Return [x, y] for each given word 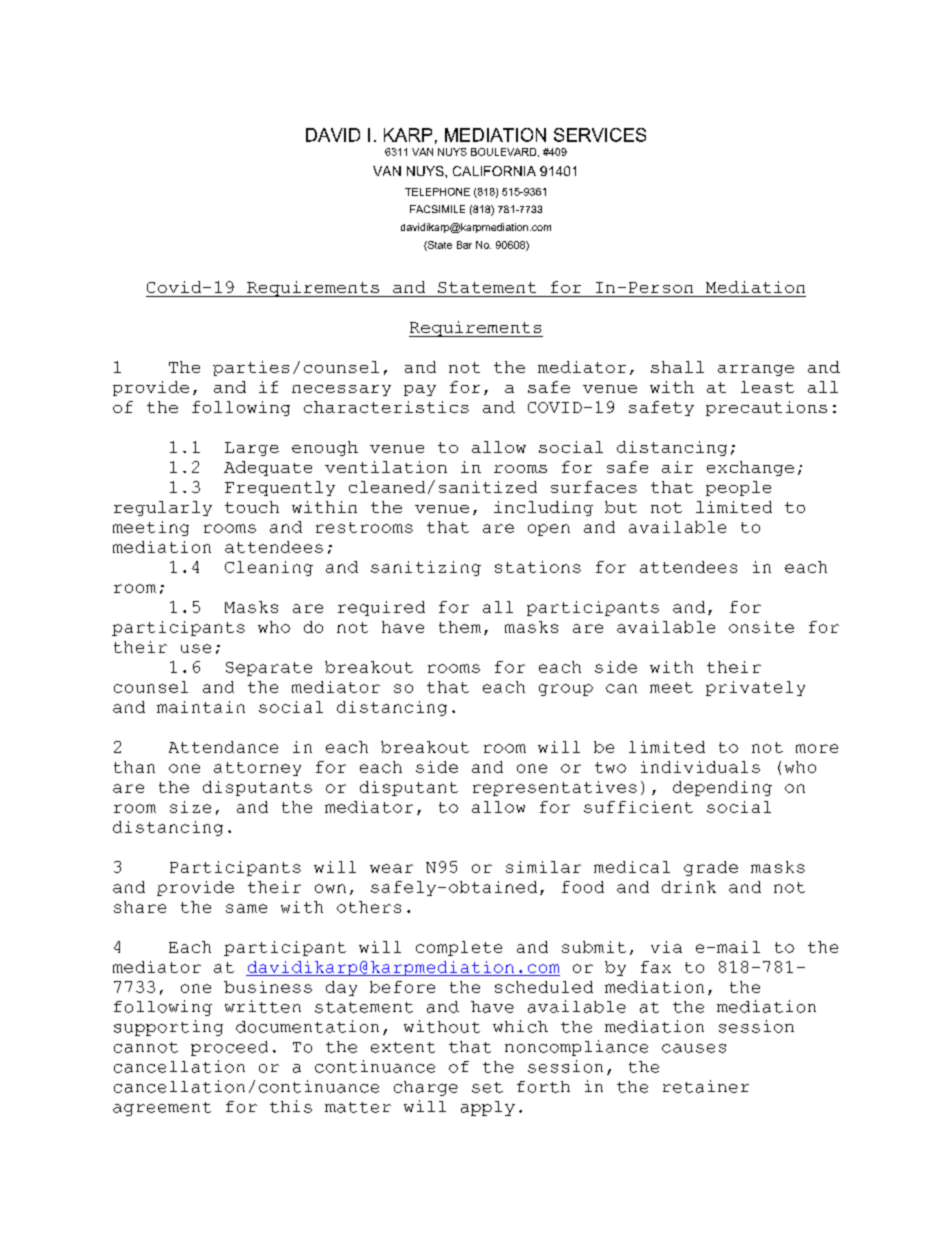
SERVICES [600, 135]
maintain [201, 707]
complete [459, 948]
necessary [341, 390]
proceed [229, 1048]
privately [755, 688]
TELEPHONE [437, 192]
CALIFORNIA [494, 171]
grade [711, 868]
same [246, 908]
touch [252, 507]
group [566, 690]
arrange [756, 370]
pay [420, 390]
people [738, 488]
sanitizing [426, 568]
